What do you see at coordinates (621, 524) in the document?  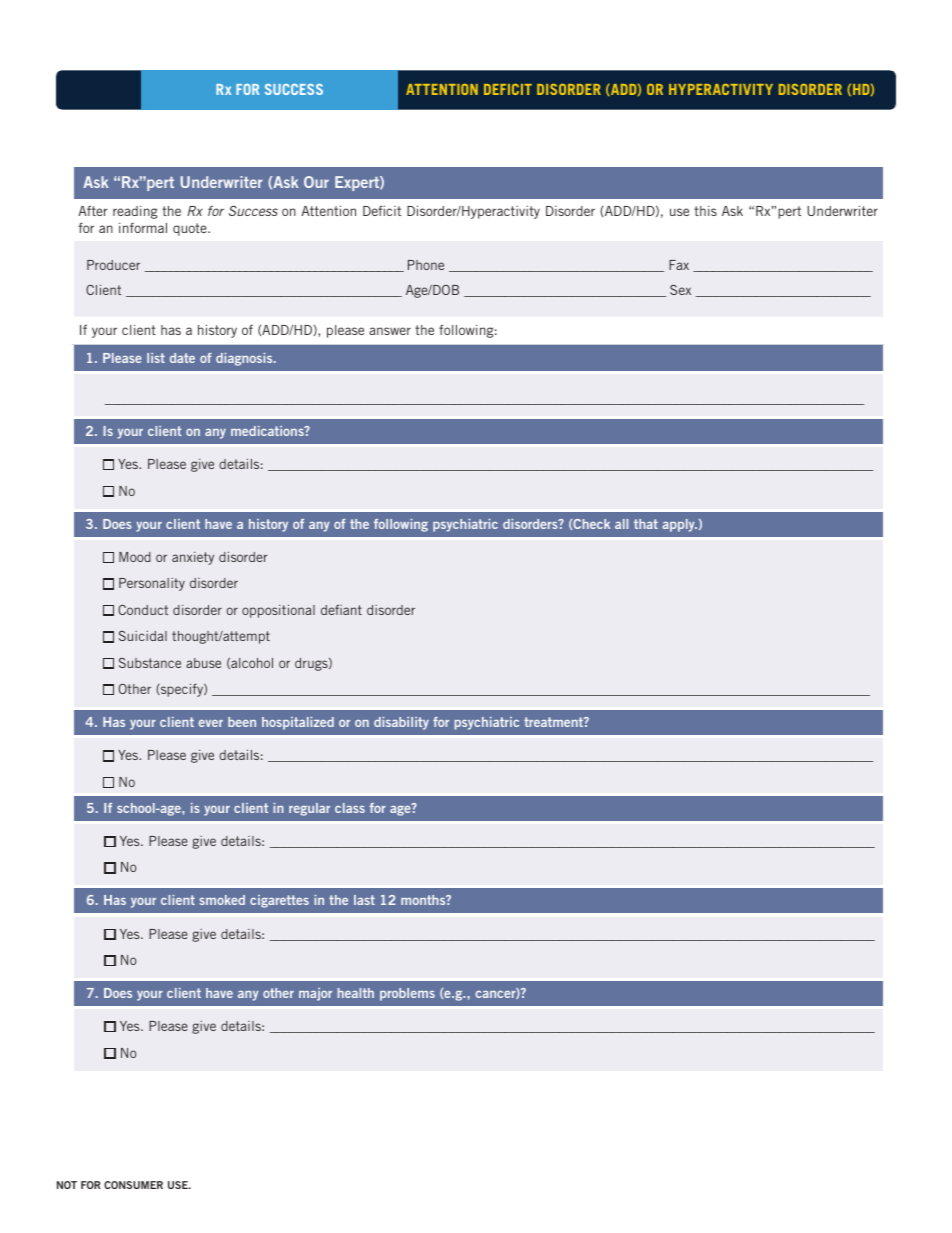 I see `all` at bounding box center [621, 524].
